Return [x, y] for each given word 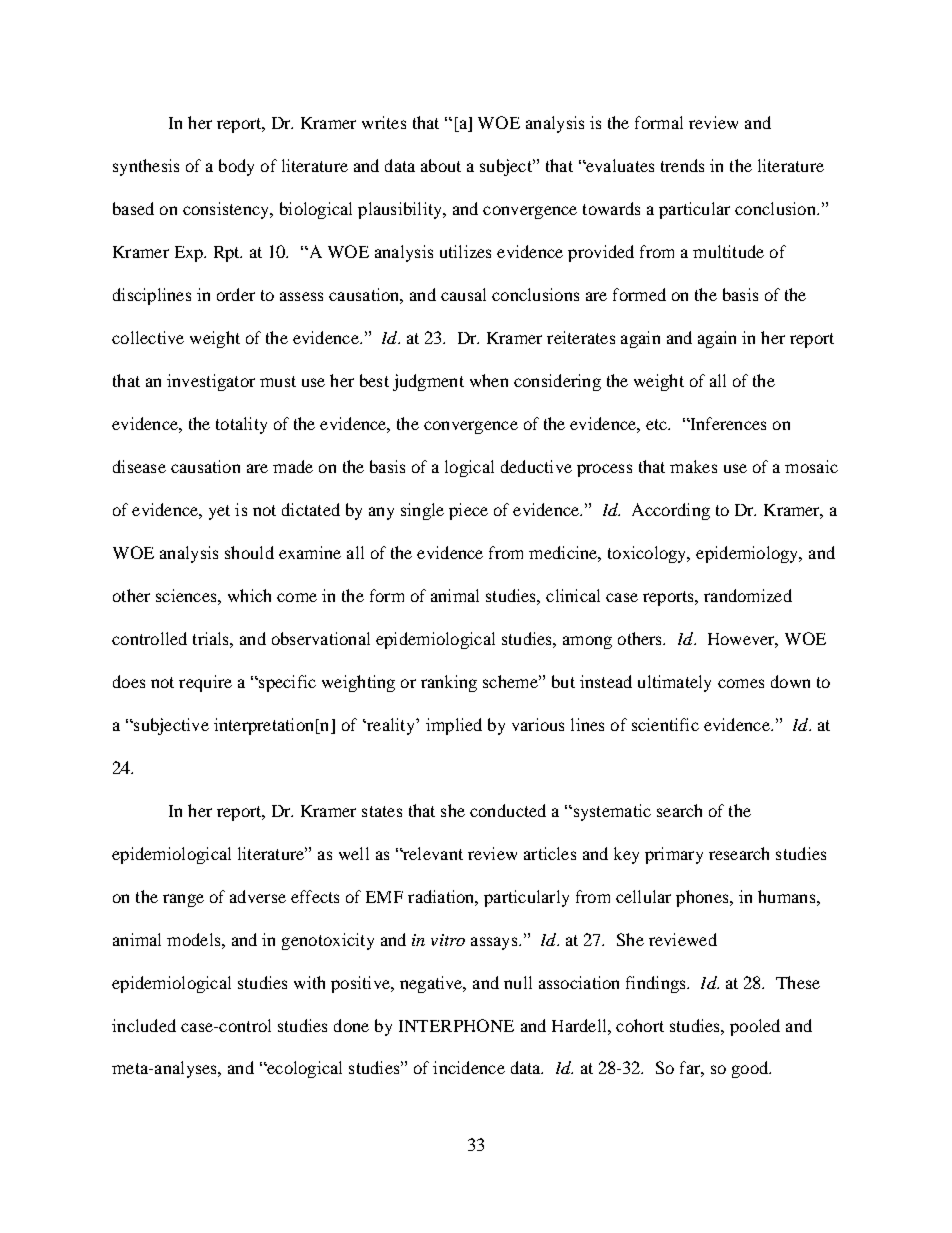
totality [241, 425]
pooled [755, 1027]
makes [693, 466]
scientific [665, 724]
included [144, 1025]
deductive [536, 466]
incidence [469, 1067]
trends [682, 165]
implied [454, 726]
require [205, 683]
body [236, 167]
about [441, 165]
